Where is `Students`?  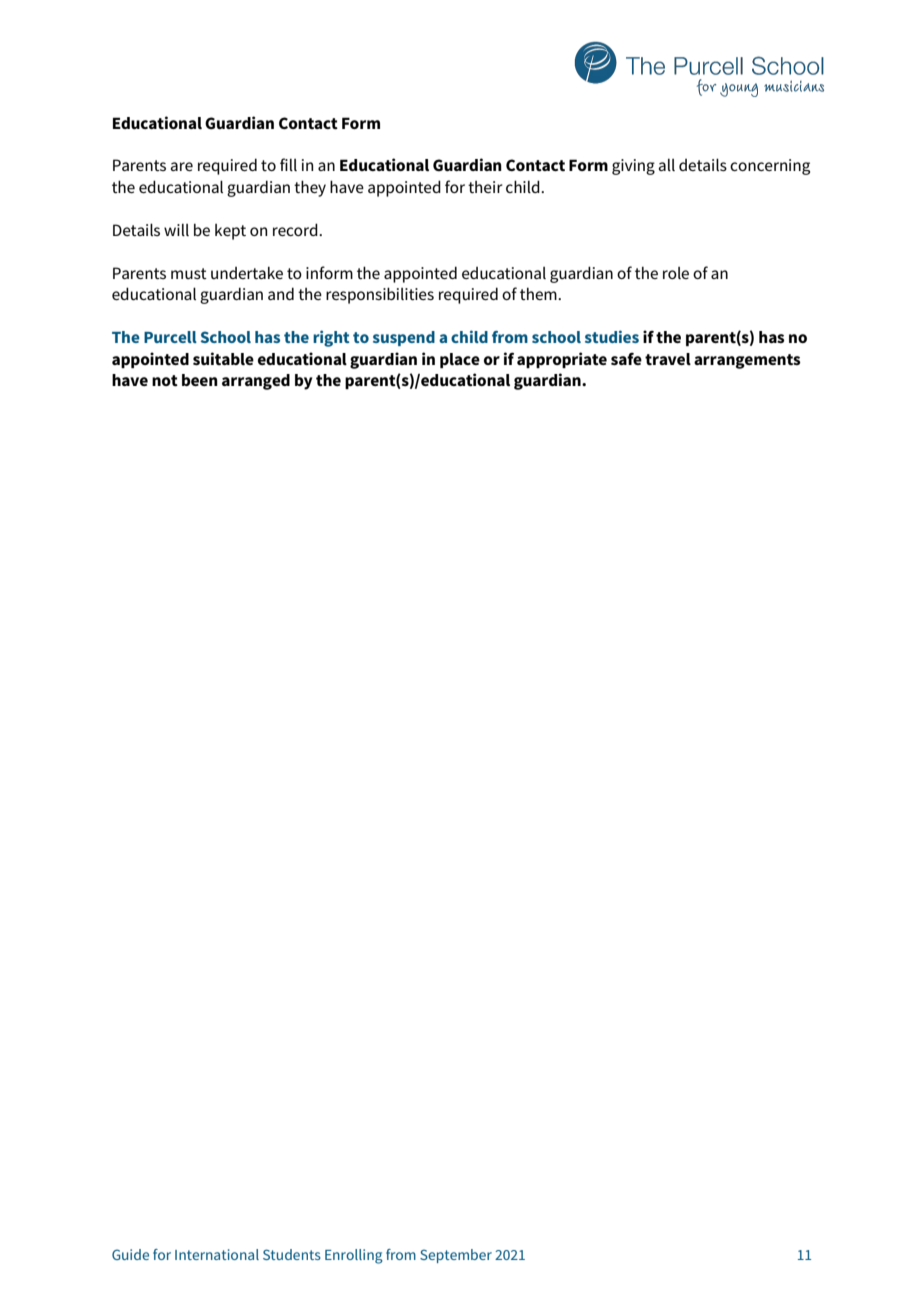
Students is located at coordinates (292, 1254).
